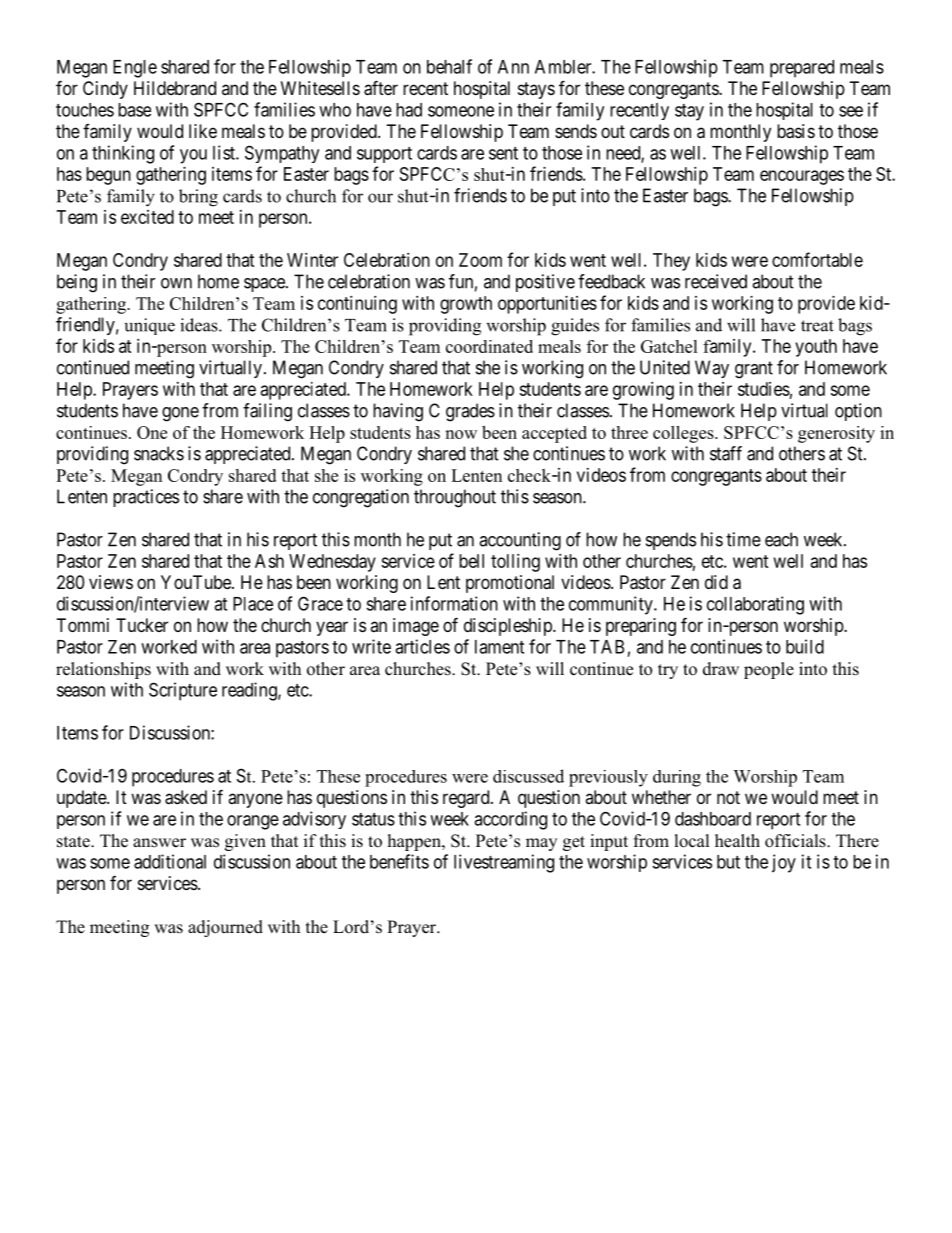  I want to click on prepared, so click(802, 69).
